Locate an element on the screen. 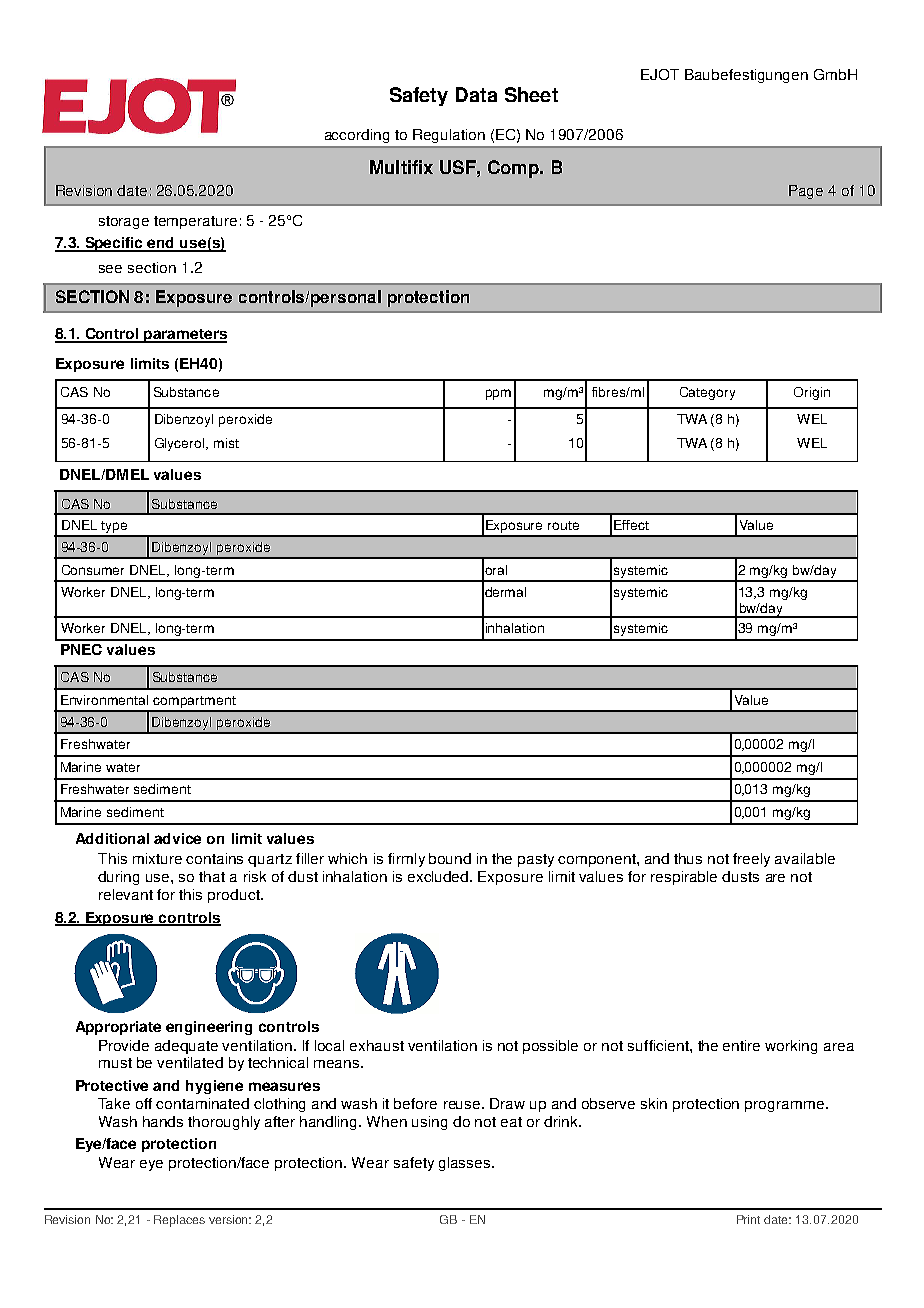 The image size is (924, 1308). Replaces is located at coordinates (179, 1221).
